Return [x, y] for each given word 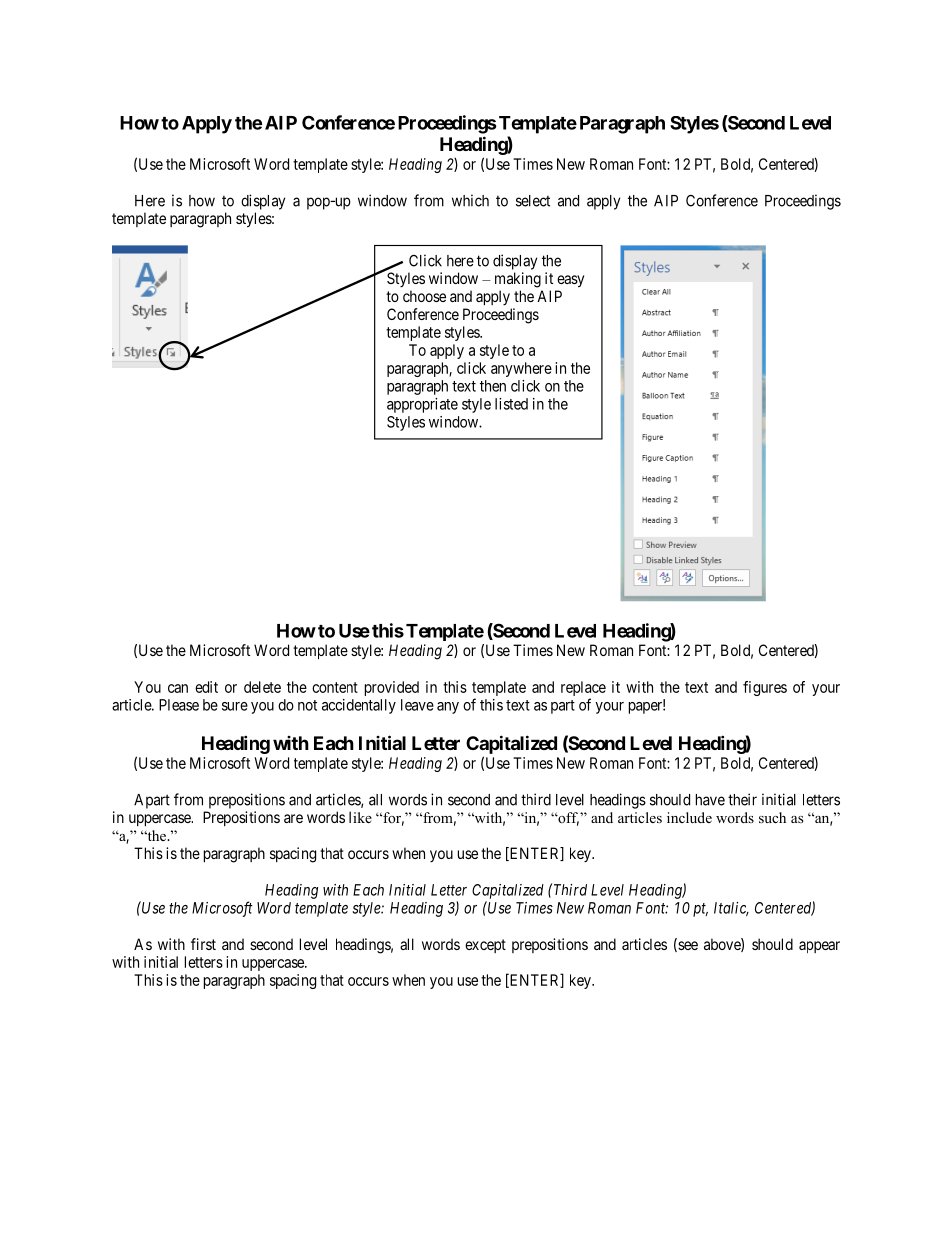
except [485, 946]
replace [583, 690]
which [470, 200]
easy [570, 281]
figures [765, 688]
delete [262, 687]
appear [819, 947]
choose [424, 296]
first [203, 944]
